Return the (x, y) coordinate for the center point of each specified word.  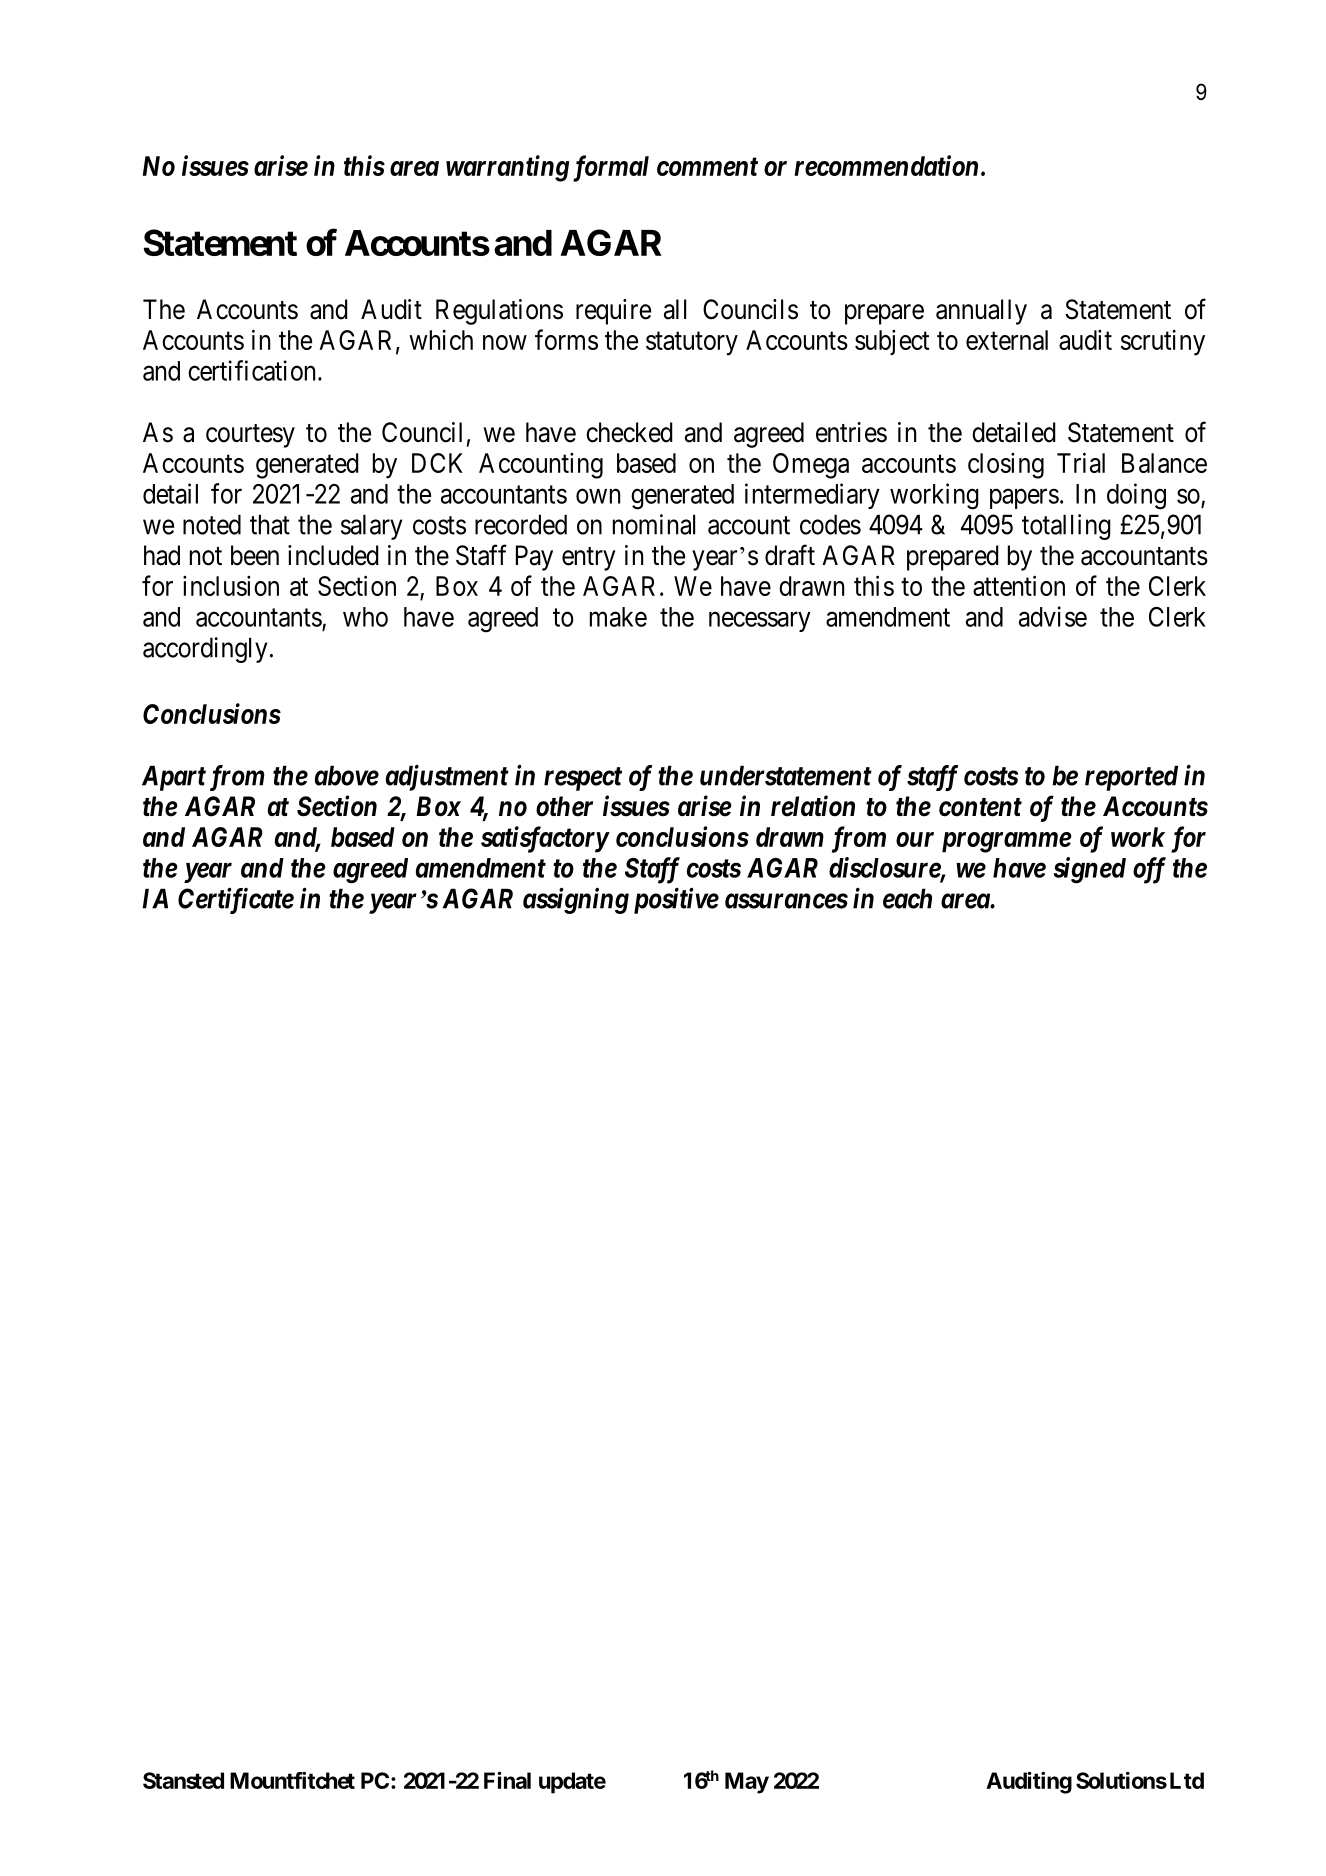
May (747, 1783)
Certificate (236, 900)
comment (707, 166)
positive (676, 901)
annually (981, 312)
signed (1090, 870)
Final (507, 1780)
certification (253, 370)
